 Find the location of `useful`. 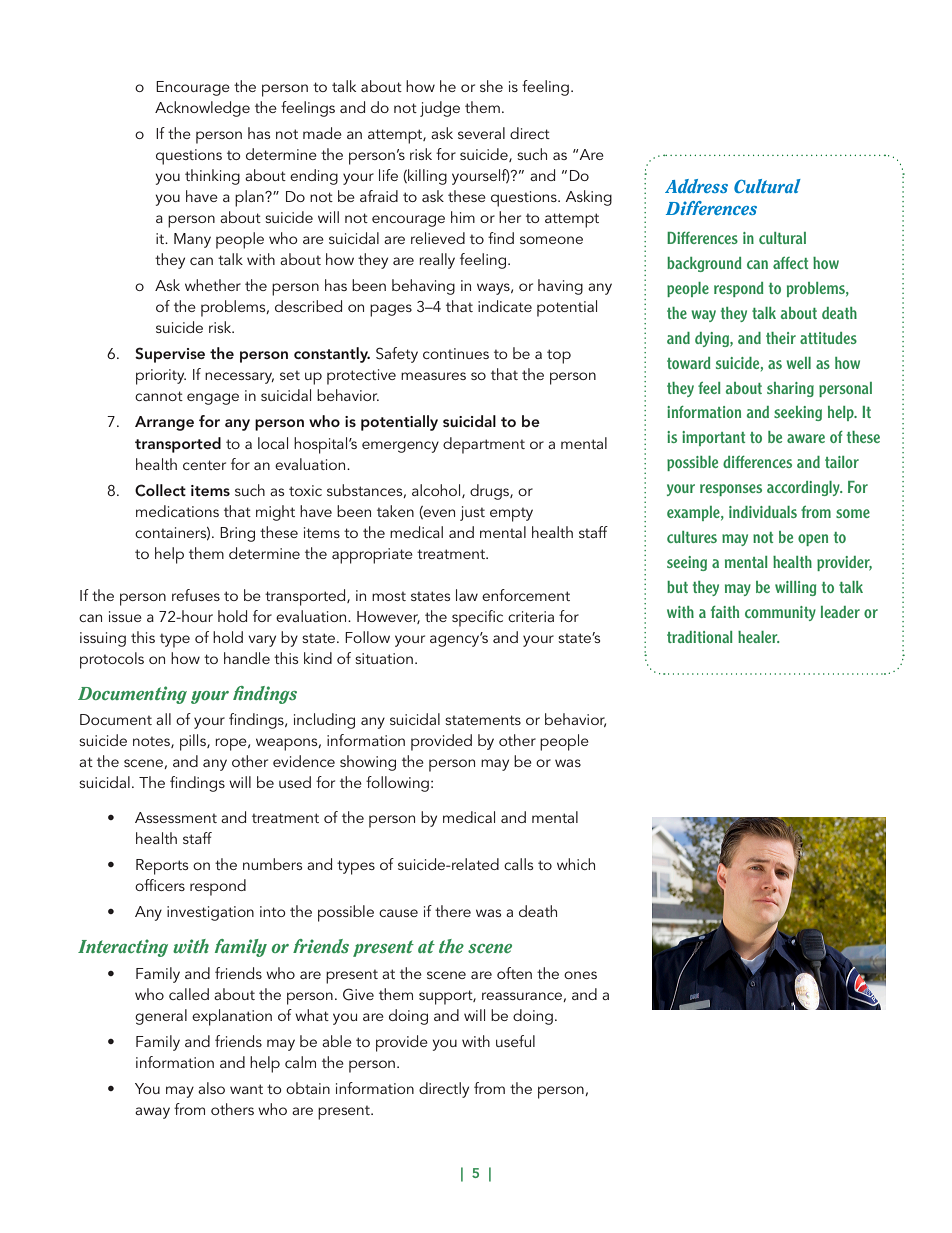

useful is located at coordinates (515, 1041).
